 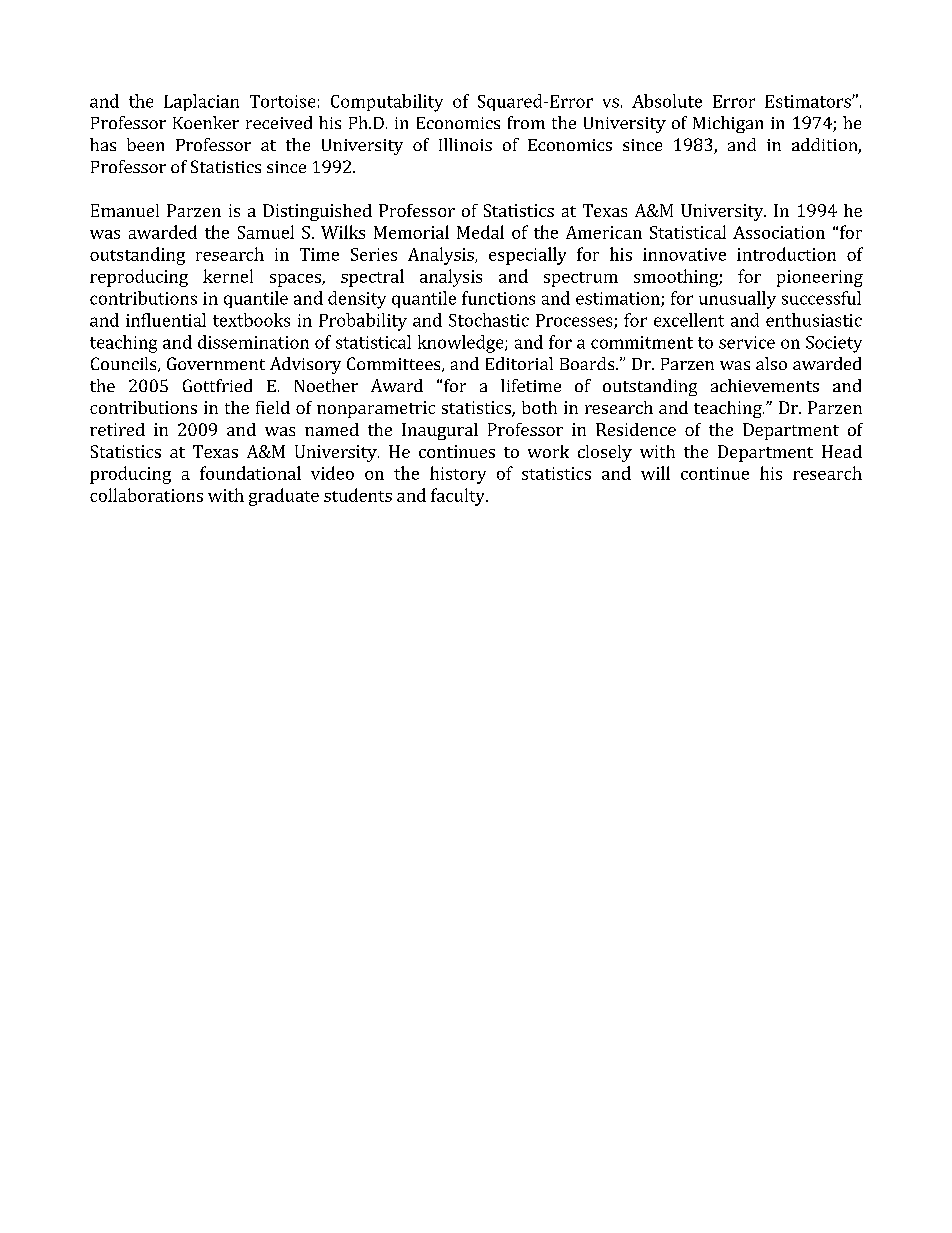 What do you see at coordinates (253, 342) in the image?
I see `dissemination` at bounding box center [253, 342].
